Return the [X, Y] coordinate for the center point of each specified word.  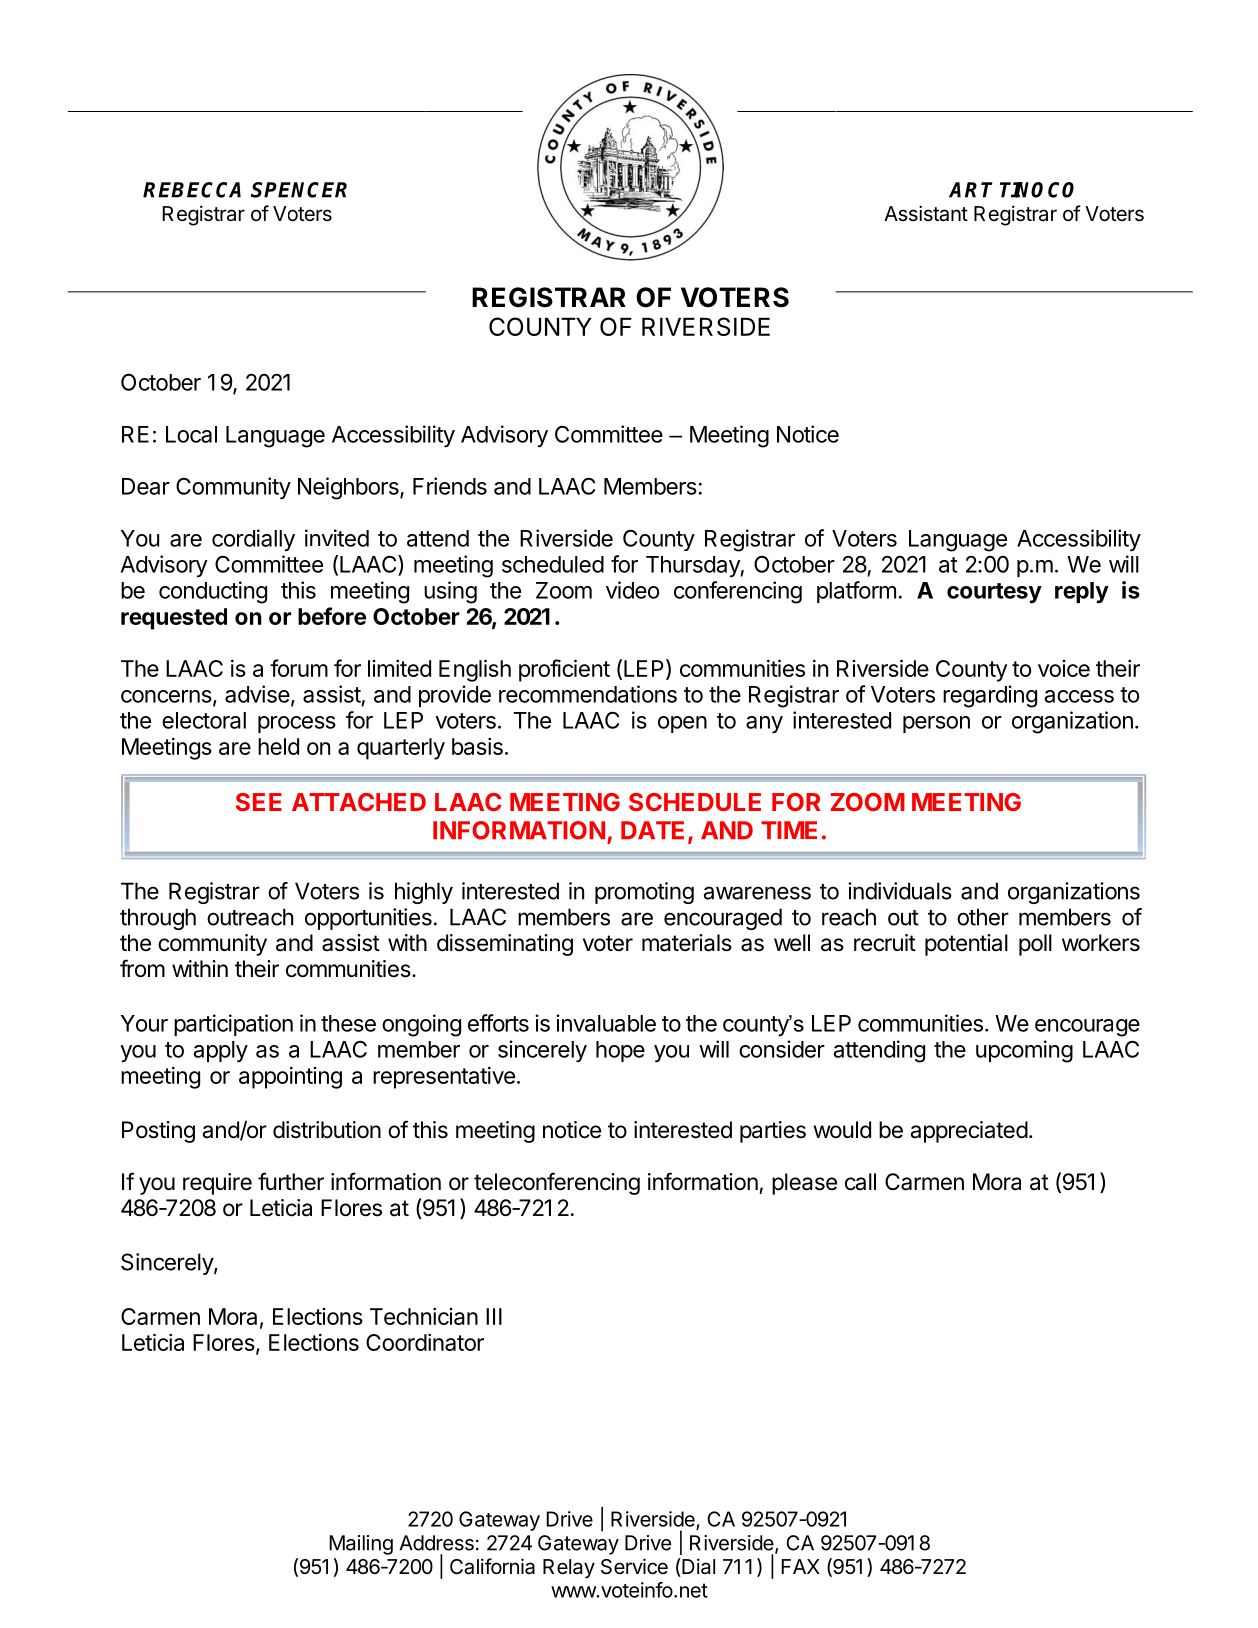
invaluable [606, 1023]
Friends [450, 486]
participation [233, 1025]
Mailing [361, 1545]
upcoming [1024, 1051]
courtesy [994, 593]
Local [191, 434]
